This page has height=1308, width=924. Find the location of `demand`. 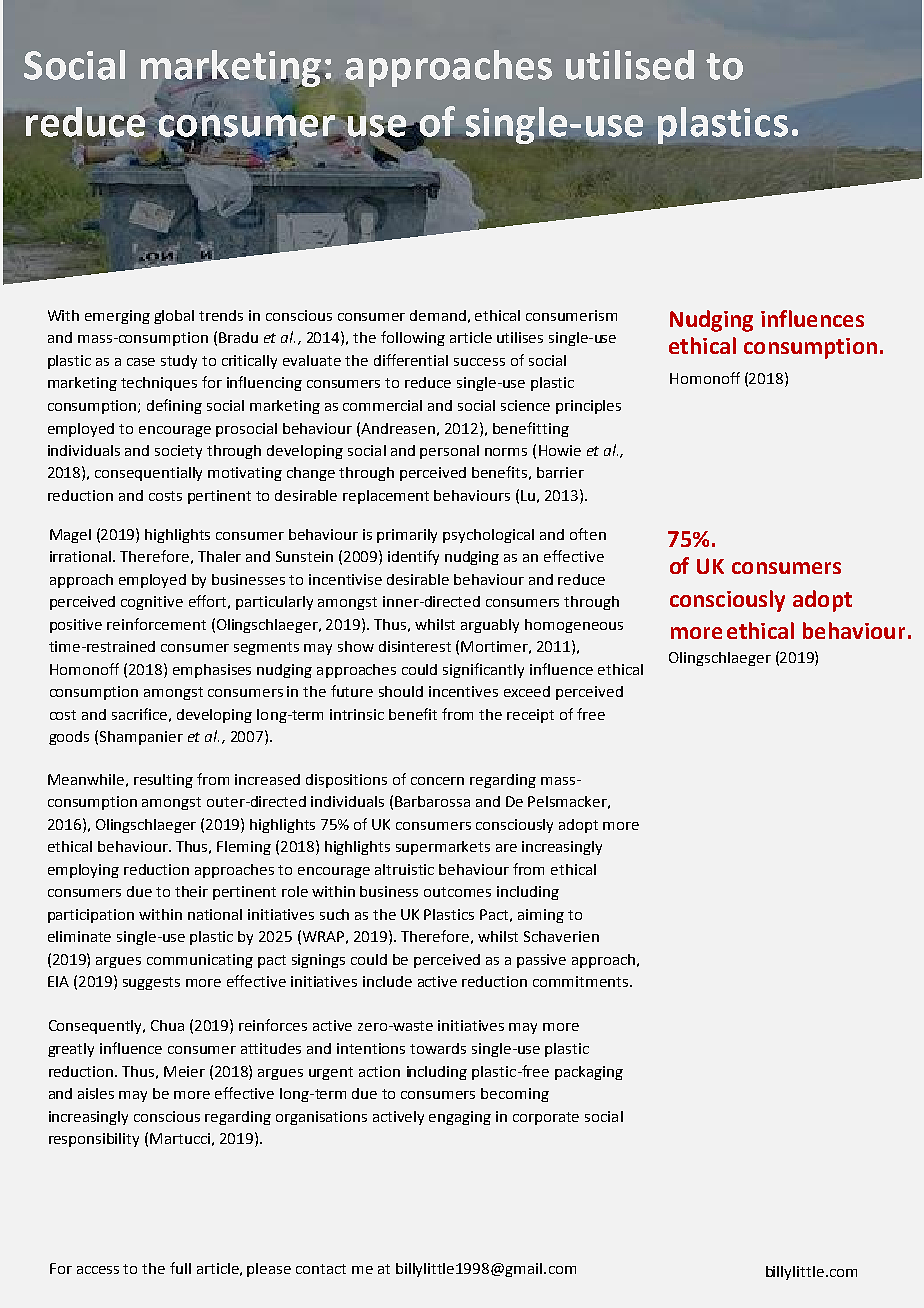

demand is located at coordinates (438, 315).
